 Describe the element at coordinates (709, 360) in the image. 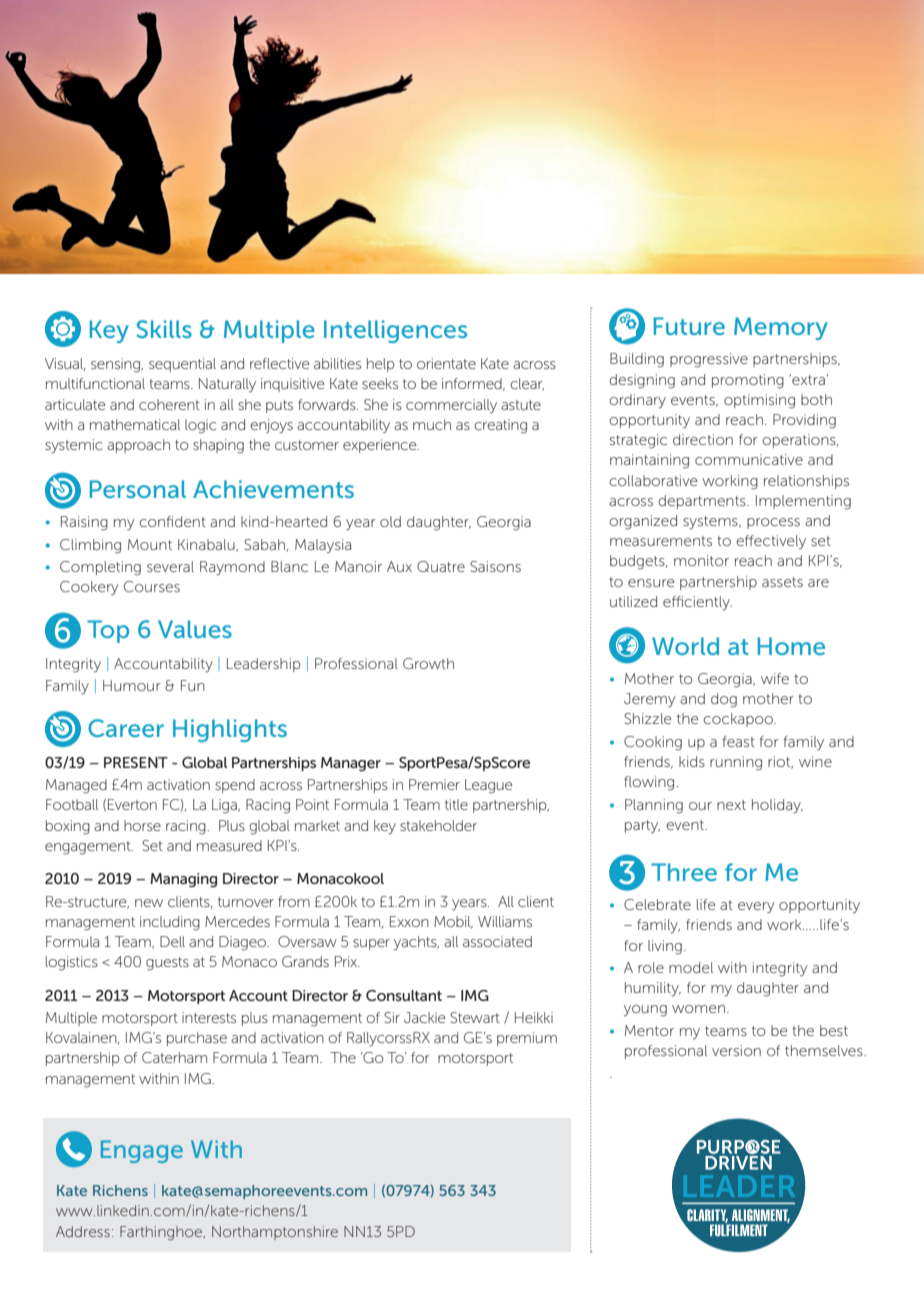

I see `progressive` at that location.
